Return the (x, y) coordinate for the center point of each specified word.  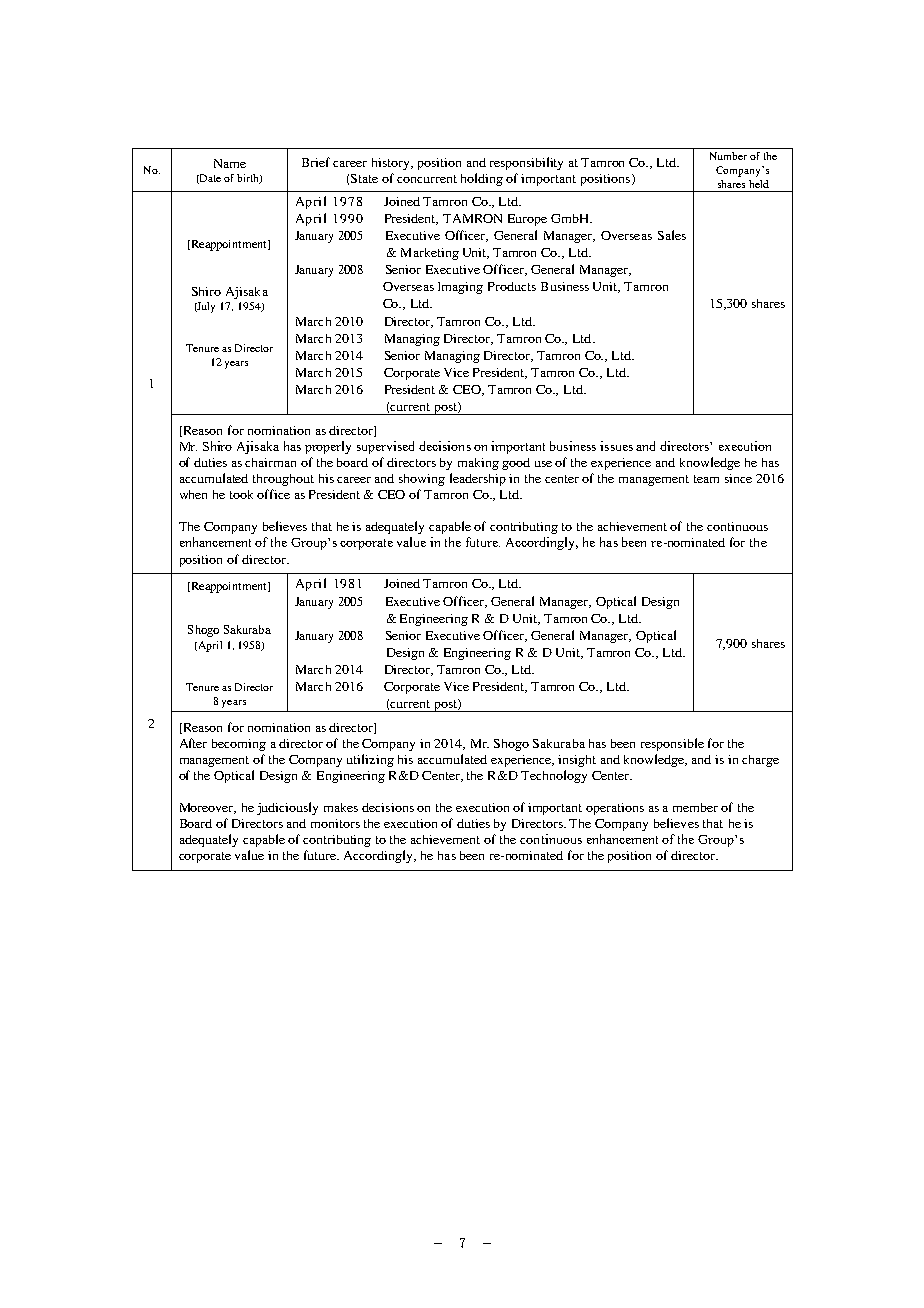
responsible (672, 744)
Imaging (460, 288)
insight (577, 761)
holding (482, 179)
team (706, 479)
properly (328, 447)
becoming (239, 745)
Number (728, 156)
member (695, 807)
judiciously (287, 808)
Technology (554, 776)
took (241, 494)
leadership (478, 479)
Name (230, 163)
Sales (672, 235)
